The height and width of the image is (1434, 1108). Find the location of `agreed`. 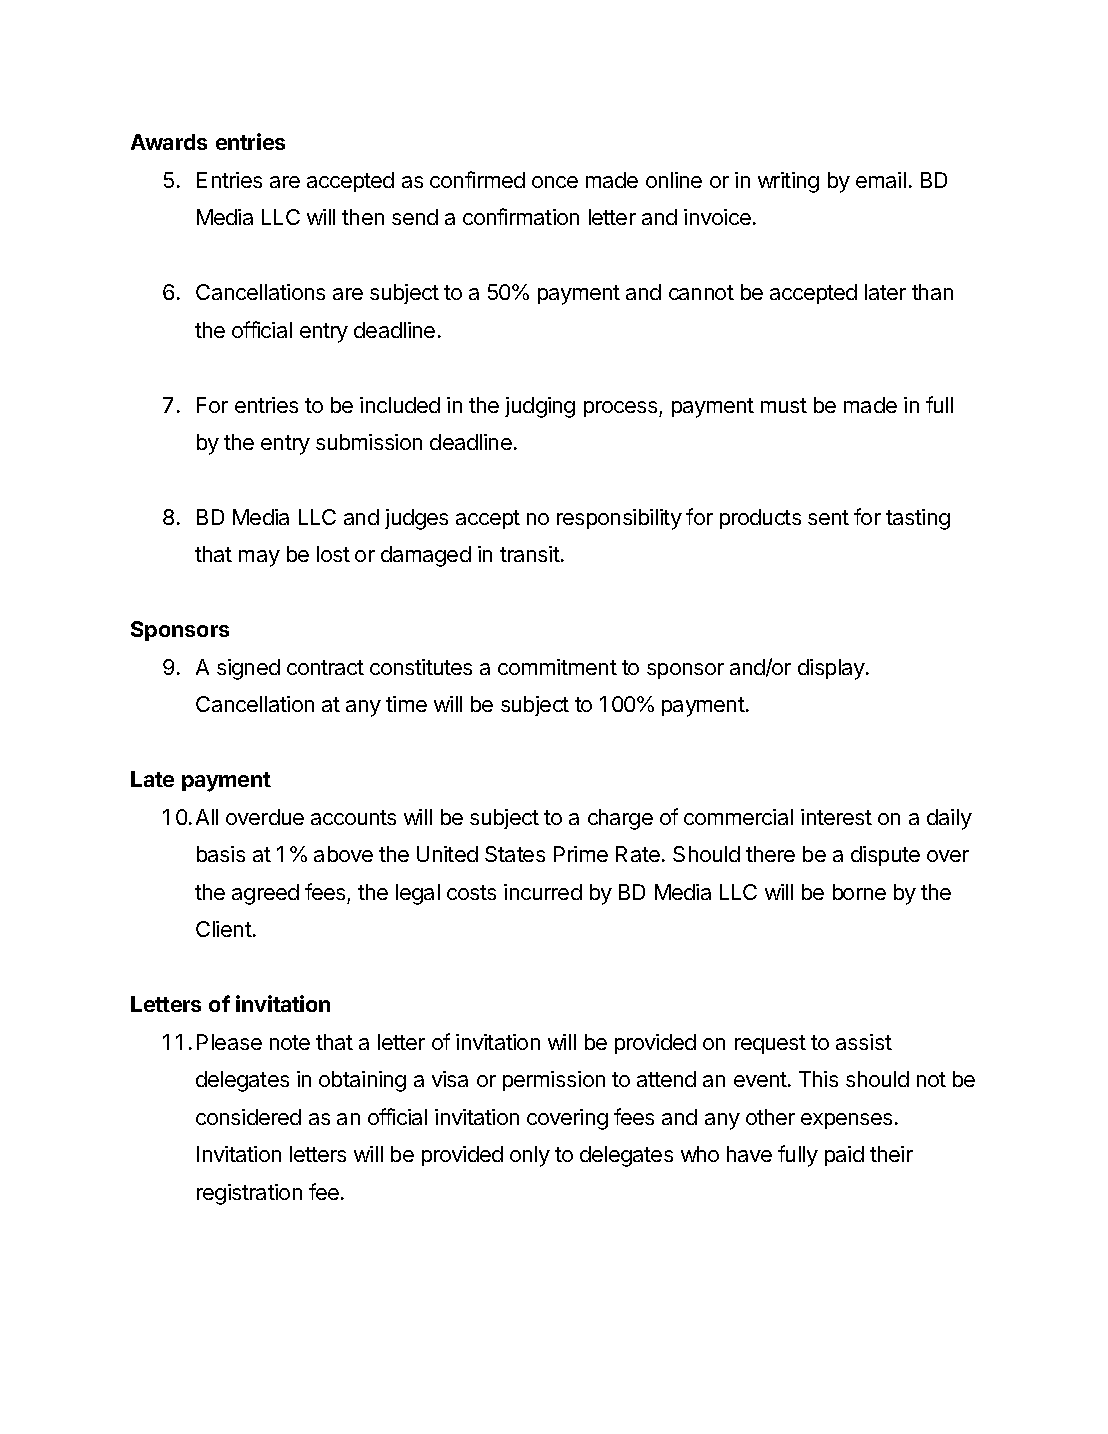

agreed is located at coordinates (265, 894).
